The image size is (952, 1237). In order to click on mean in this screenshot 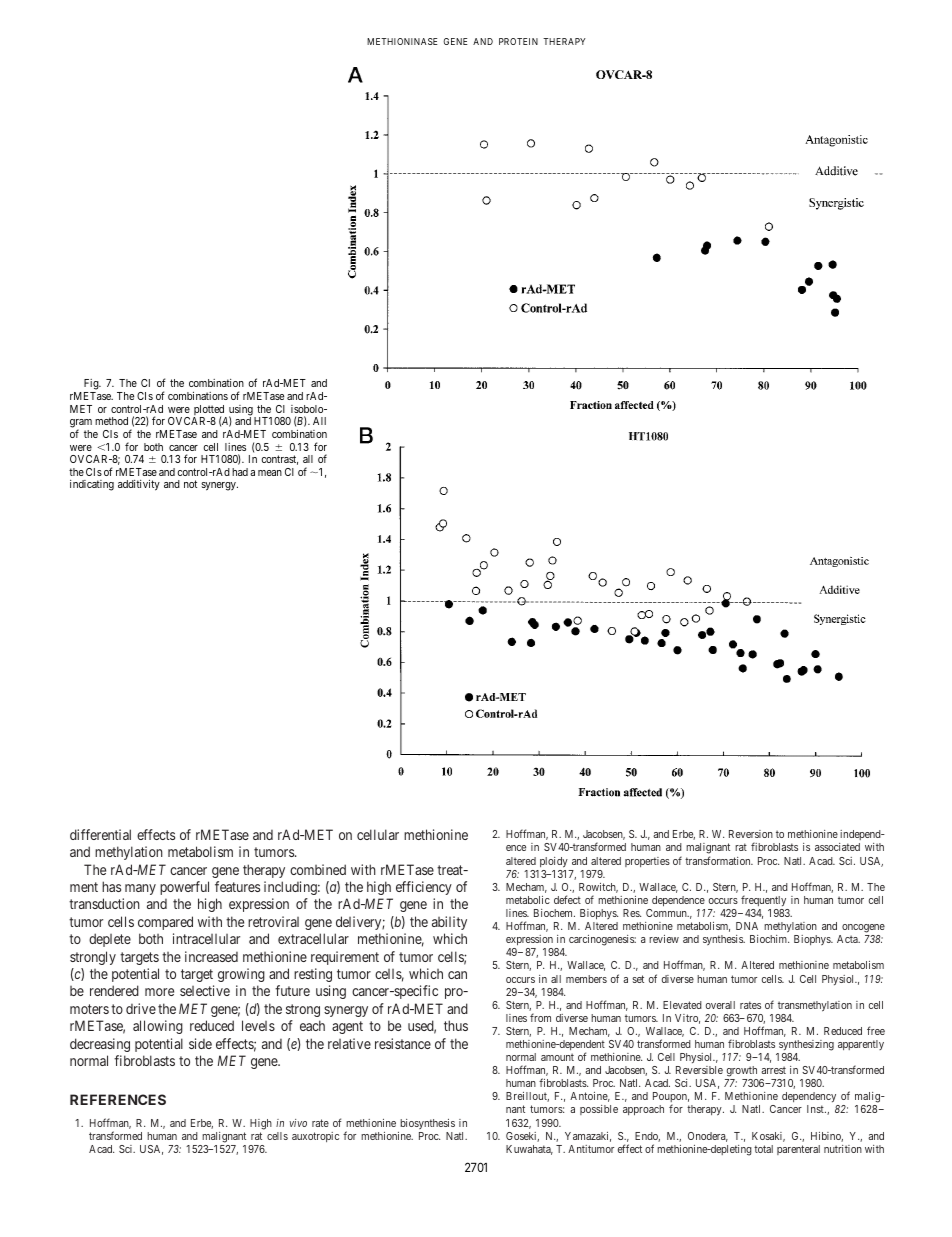, I will do `click(270, 473)`.
